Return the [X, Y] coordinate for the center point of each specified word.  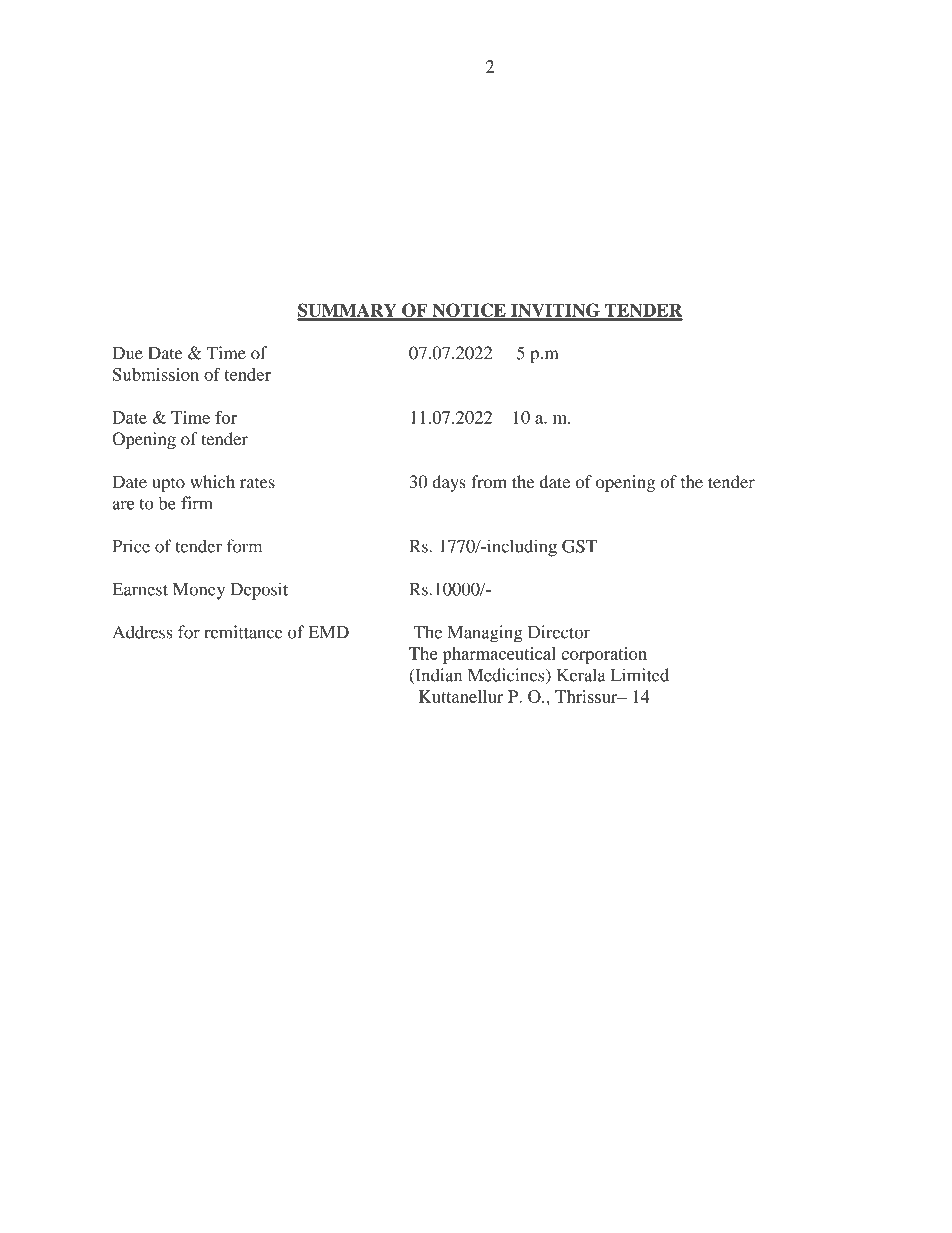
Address [142, 632]
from [489, 482]
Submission [156, 374]
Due [128, 353]
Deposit [259, 591]
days [449, 483]
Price [131, 546]
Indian [437, 676]
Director [559, 632]
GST [579, 546]
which [212, 482]
